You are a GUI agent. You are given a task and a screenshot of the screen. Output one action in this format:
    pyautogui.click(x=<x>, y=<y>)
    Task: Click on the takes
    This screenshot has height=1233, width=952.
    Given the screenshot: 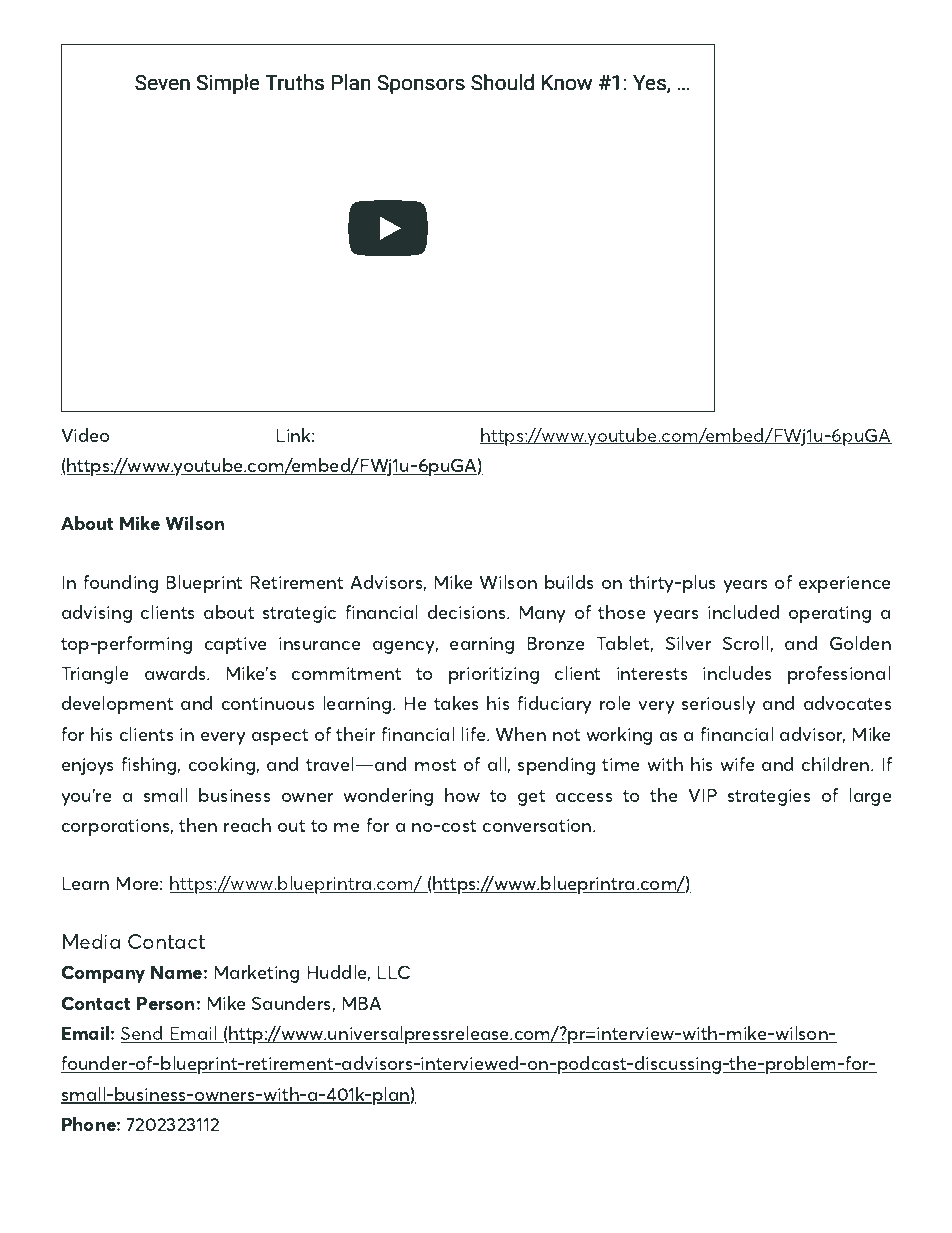 What is the action you would take?
    pyautogui.click(x=456, y=703)
